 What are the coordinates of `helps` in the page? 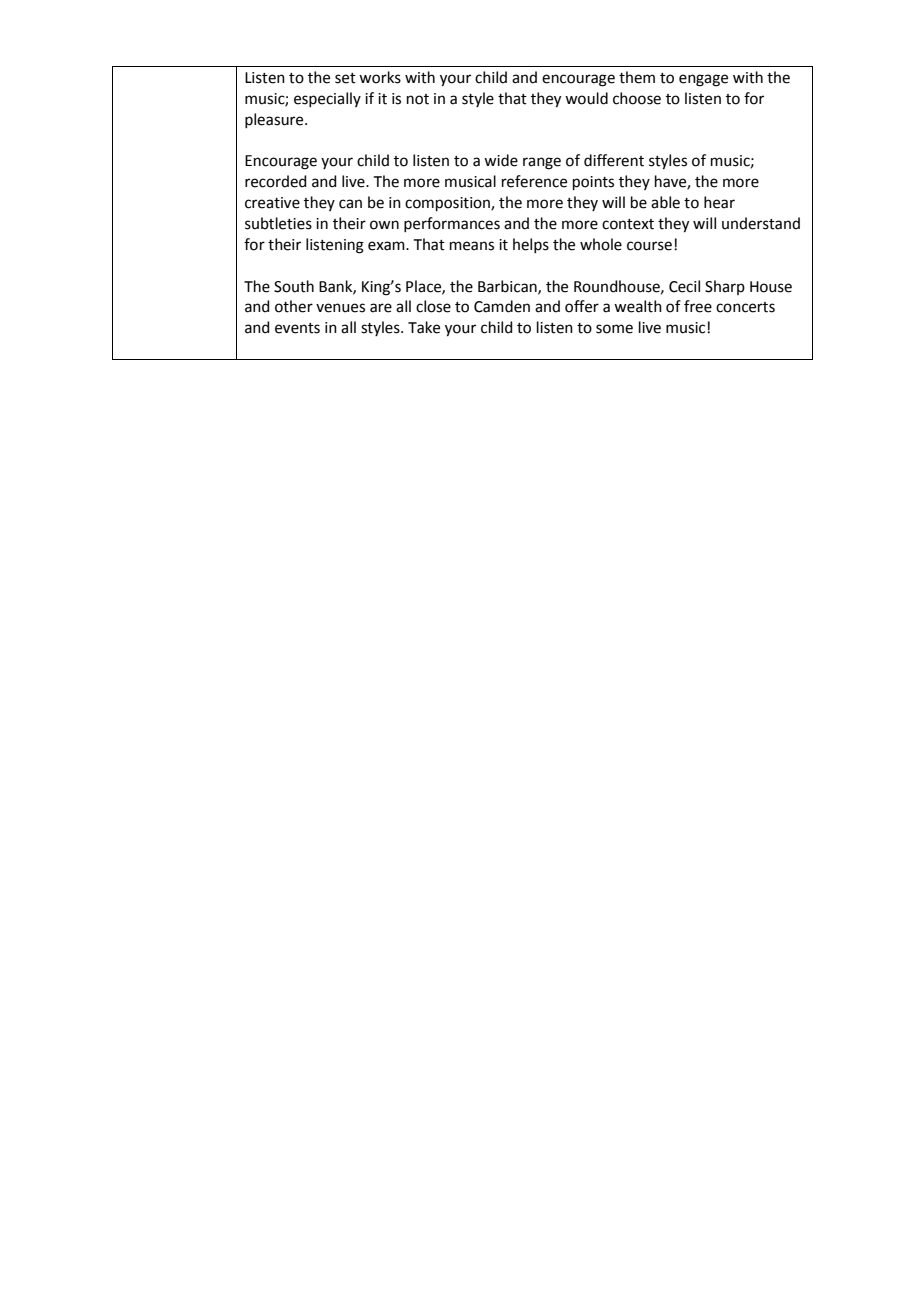 It's located at (531, 245).
